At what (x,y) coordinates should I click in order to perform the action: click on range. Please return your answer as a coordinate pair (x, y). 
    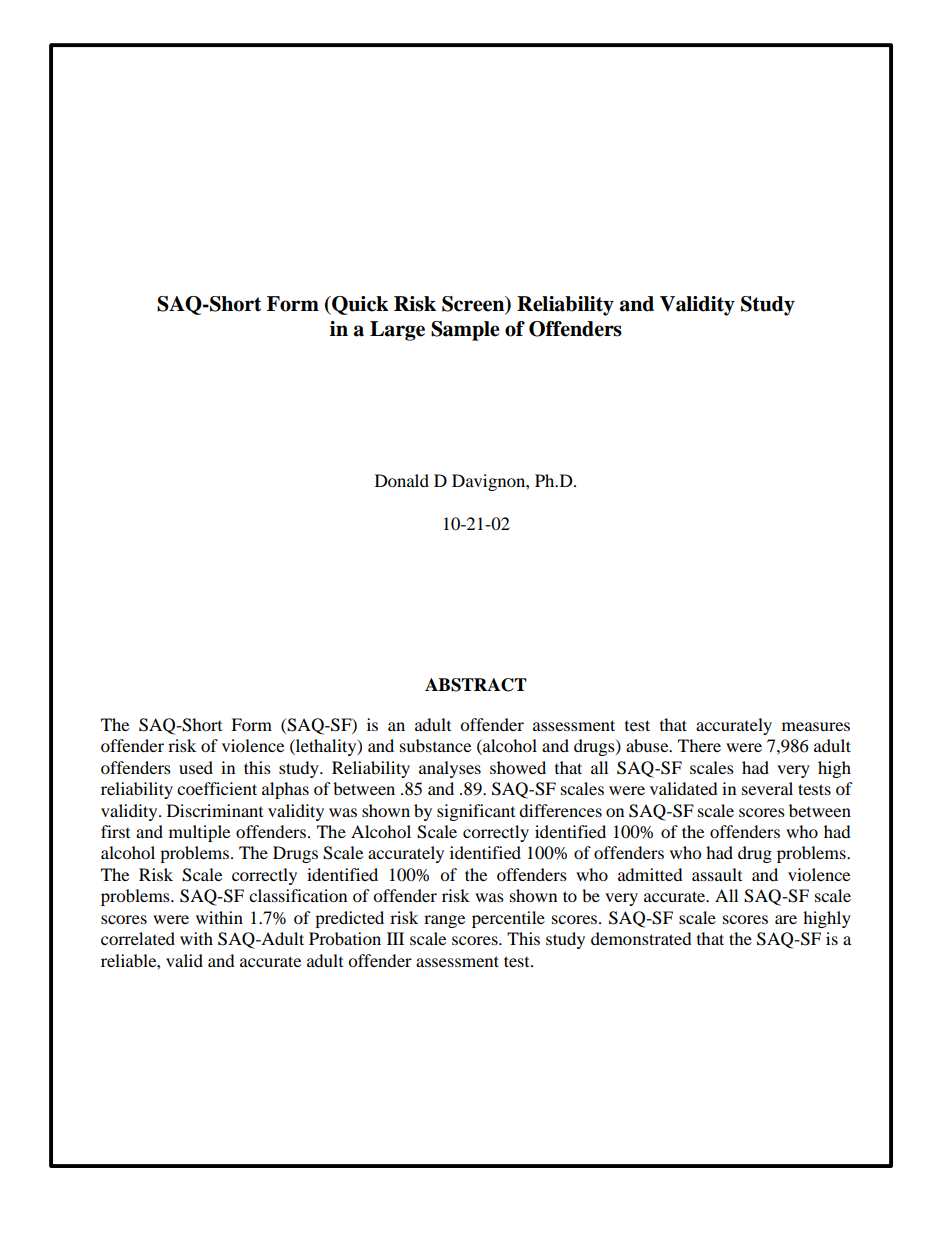
    Looking at the image, I should click on (444, 921).
